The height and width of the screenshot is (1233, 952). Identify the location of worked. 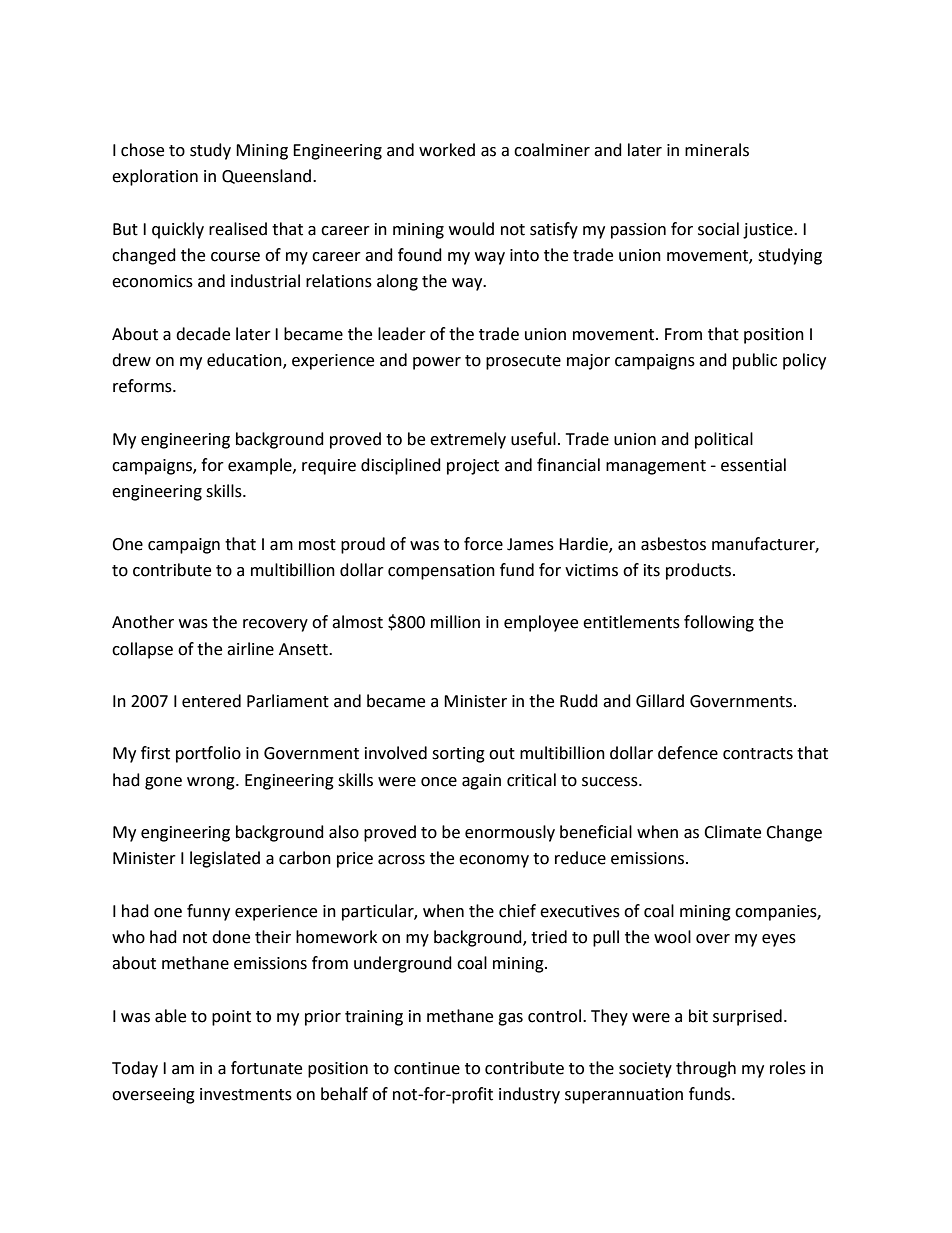
(447, 150).
